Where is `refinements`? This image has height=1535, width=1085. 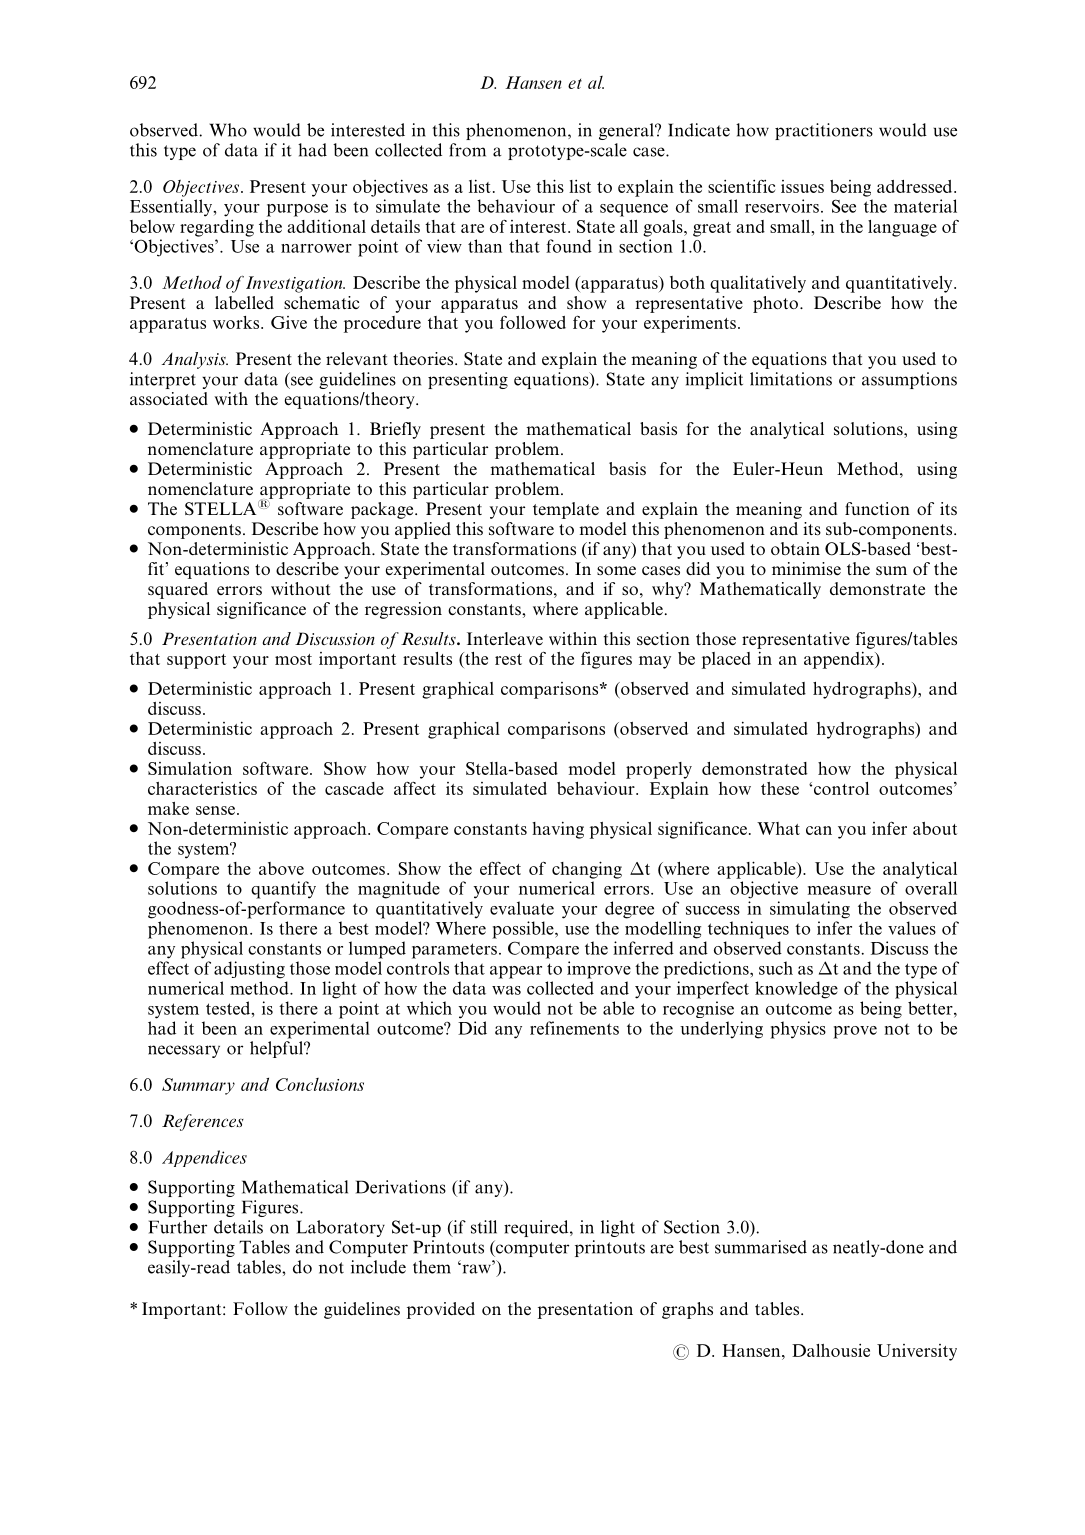
refinements is located at coordinates (574, 1028).
